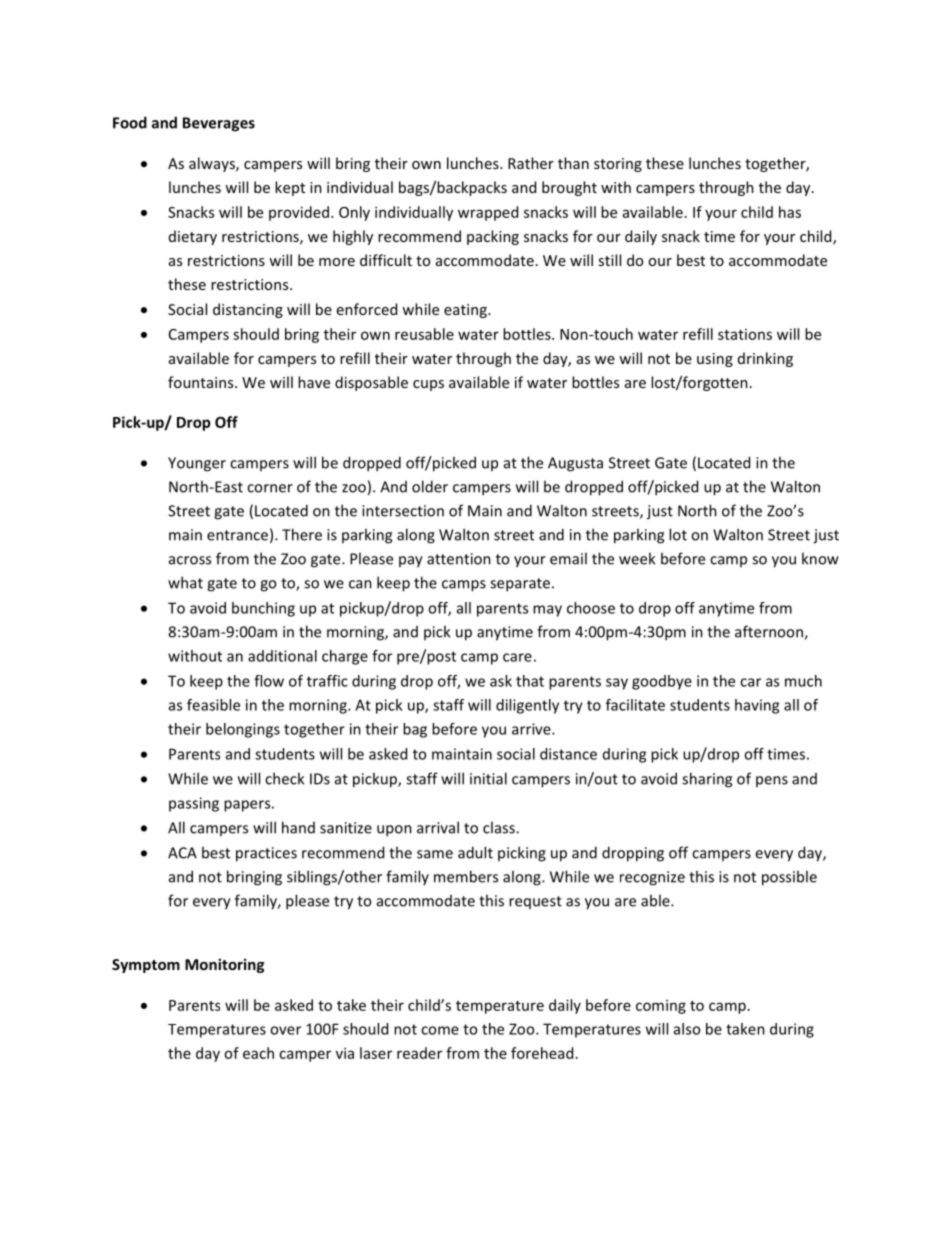  I want to click on Beverages, so click(219, 124).
